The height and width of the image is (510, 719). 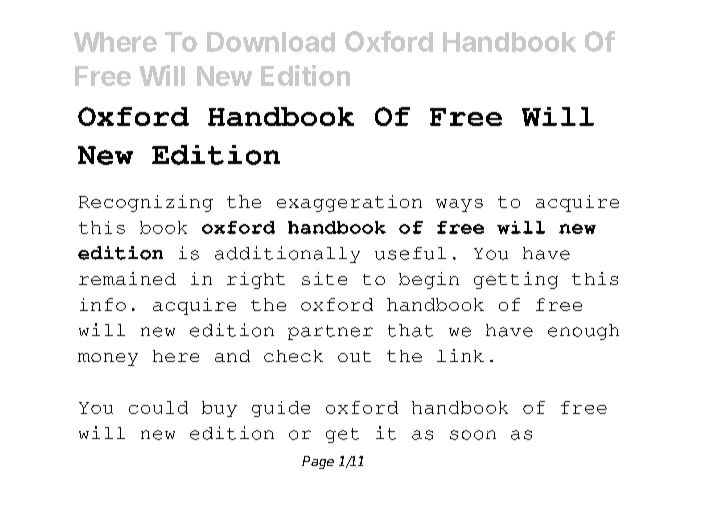 What do you see at coordinates (287, 254) in the image?
I see `additionally` at bounding box center [287, 254].
